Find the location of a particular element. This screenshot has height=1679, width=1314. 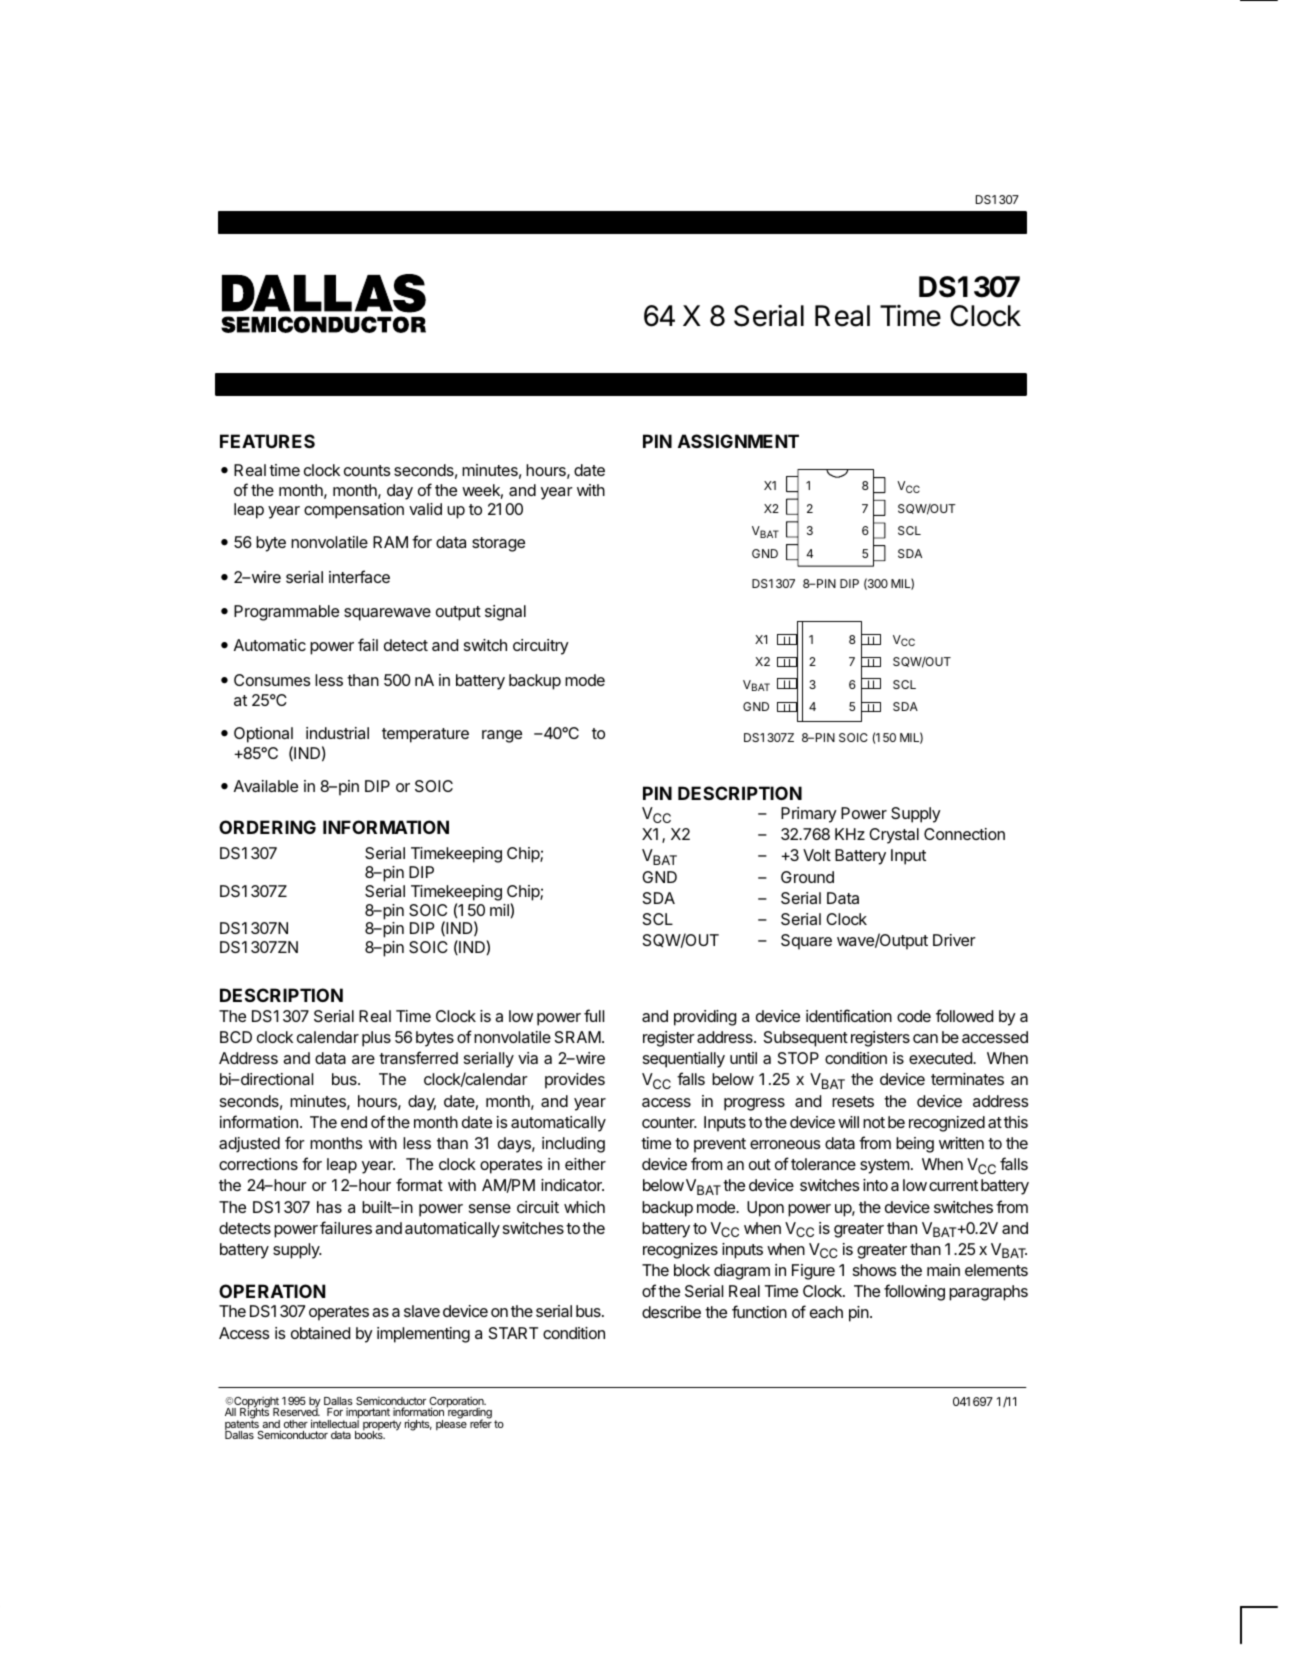

intellectual is located at coordinates (335, 1423).
